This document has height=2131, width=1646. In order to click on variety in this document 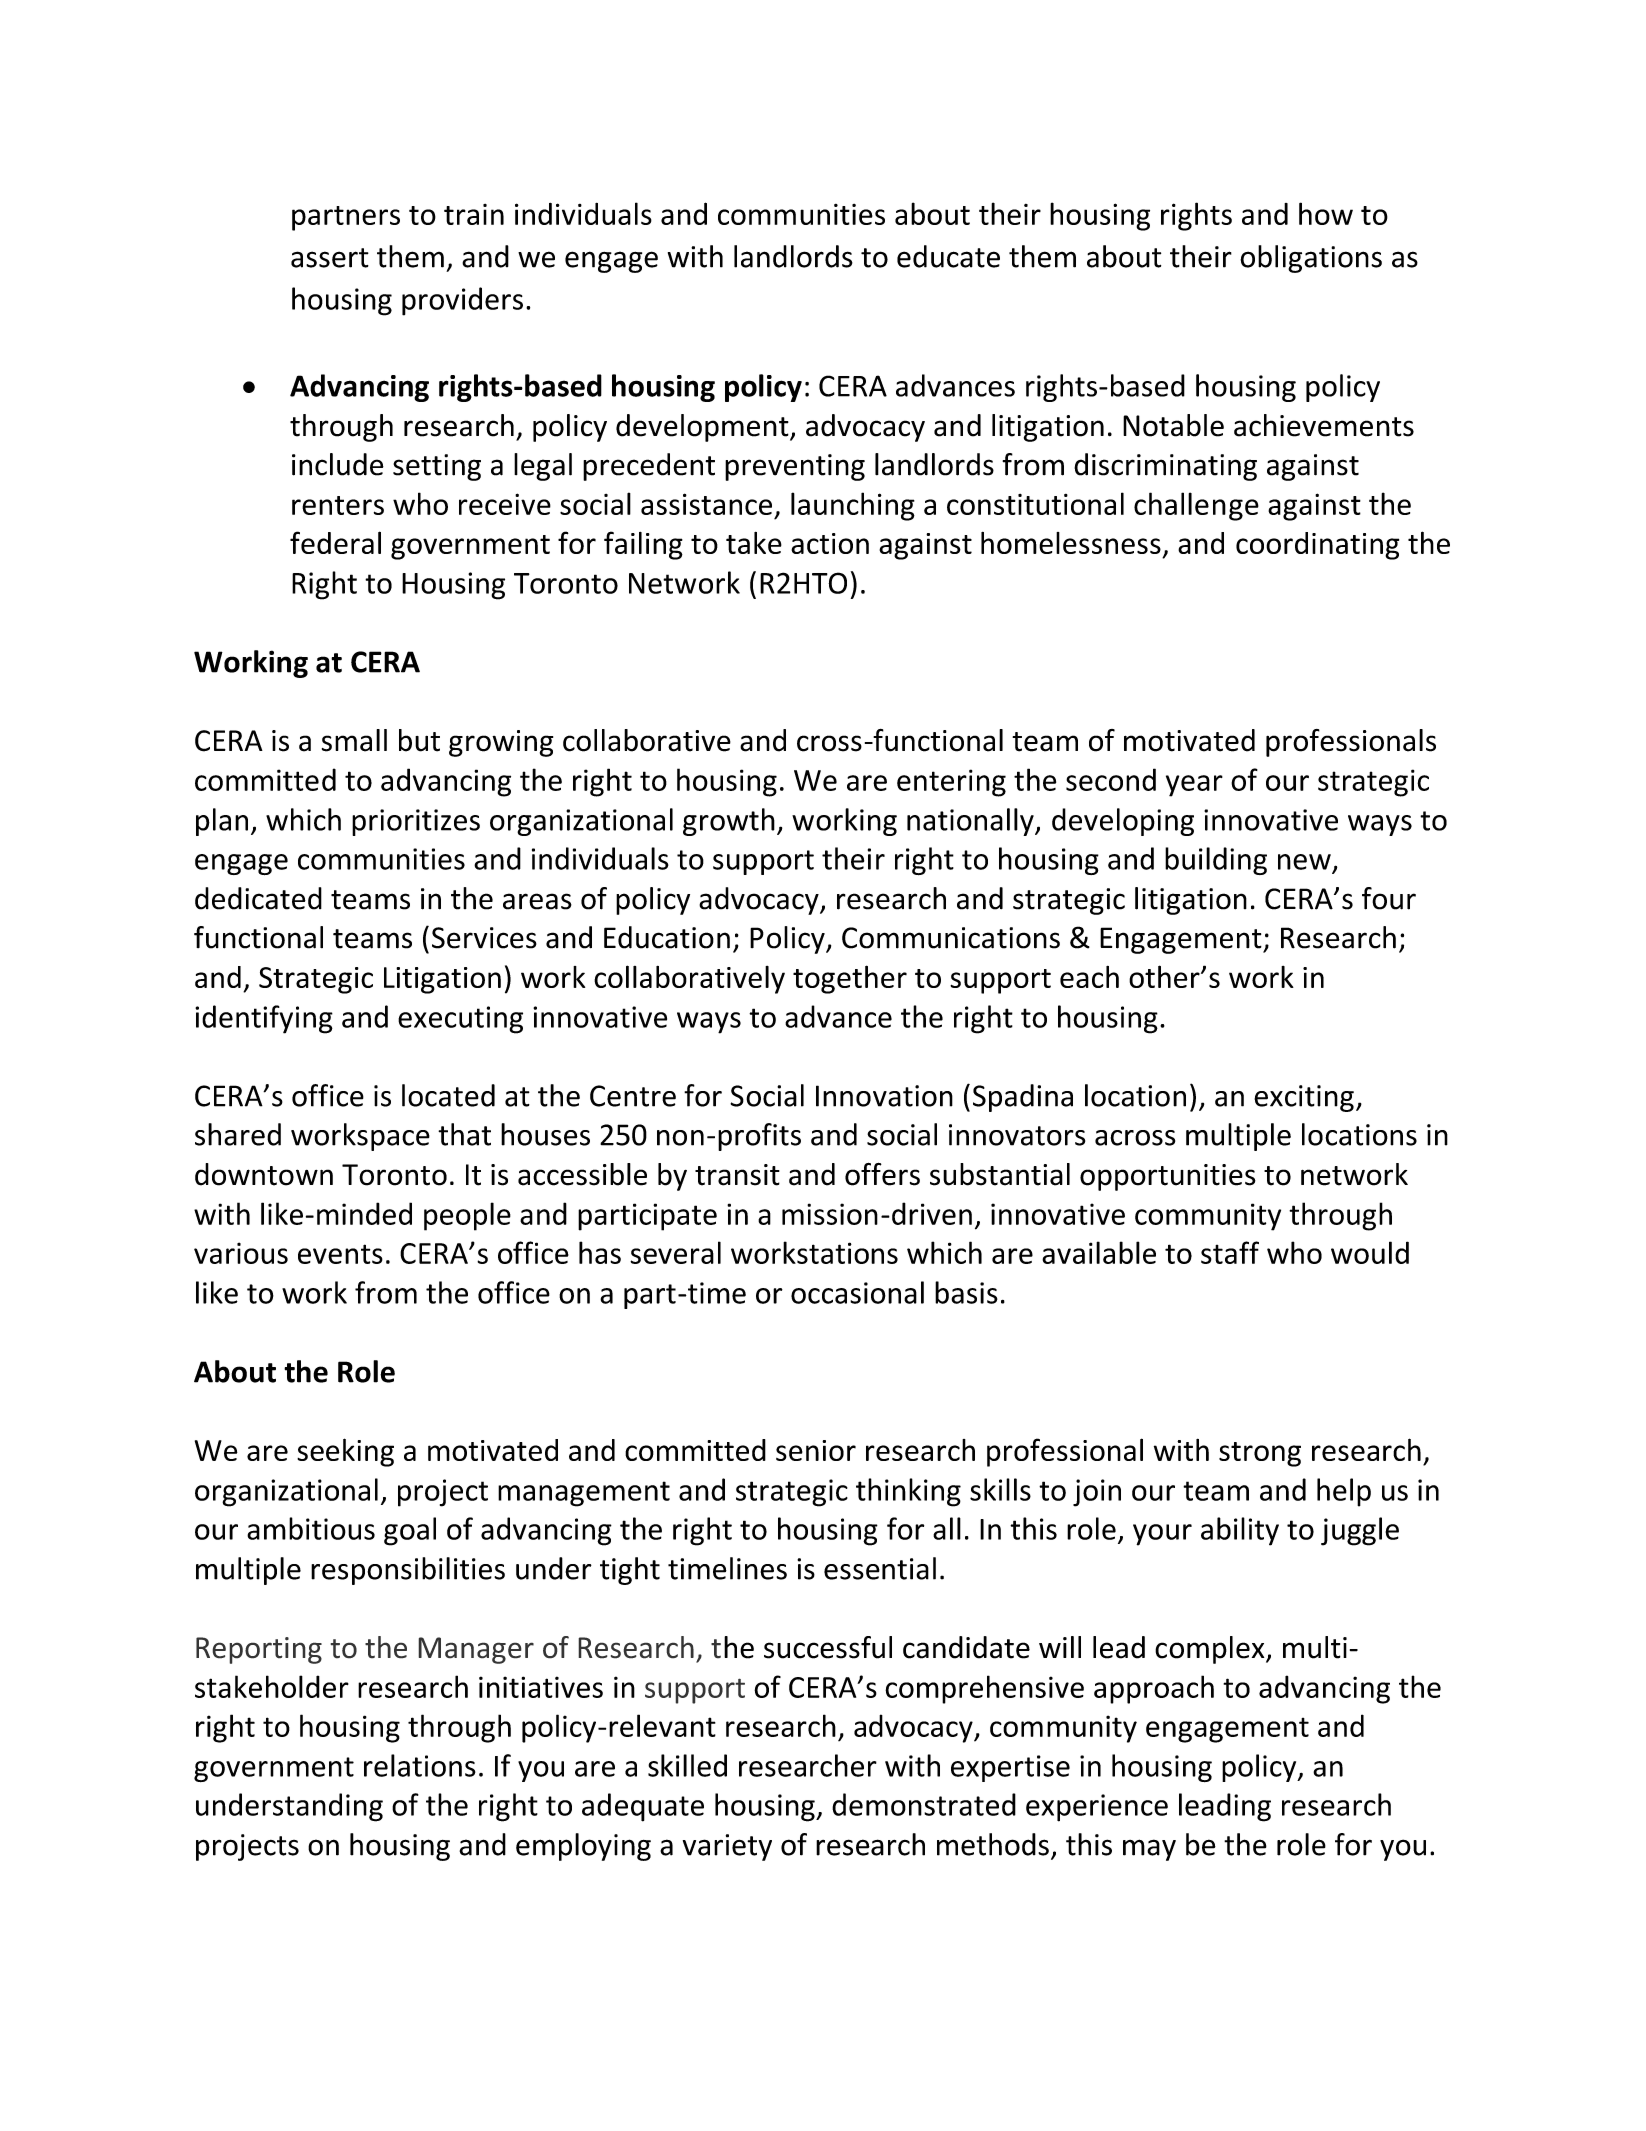, I will do `click(727, 1847)`.
